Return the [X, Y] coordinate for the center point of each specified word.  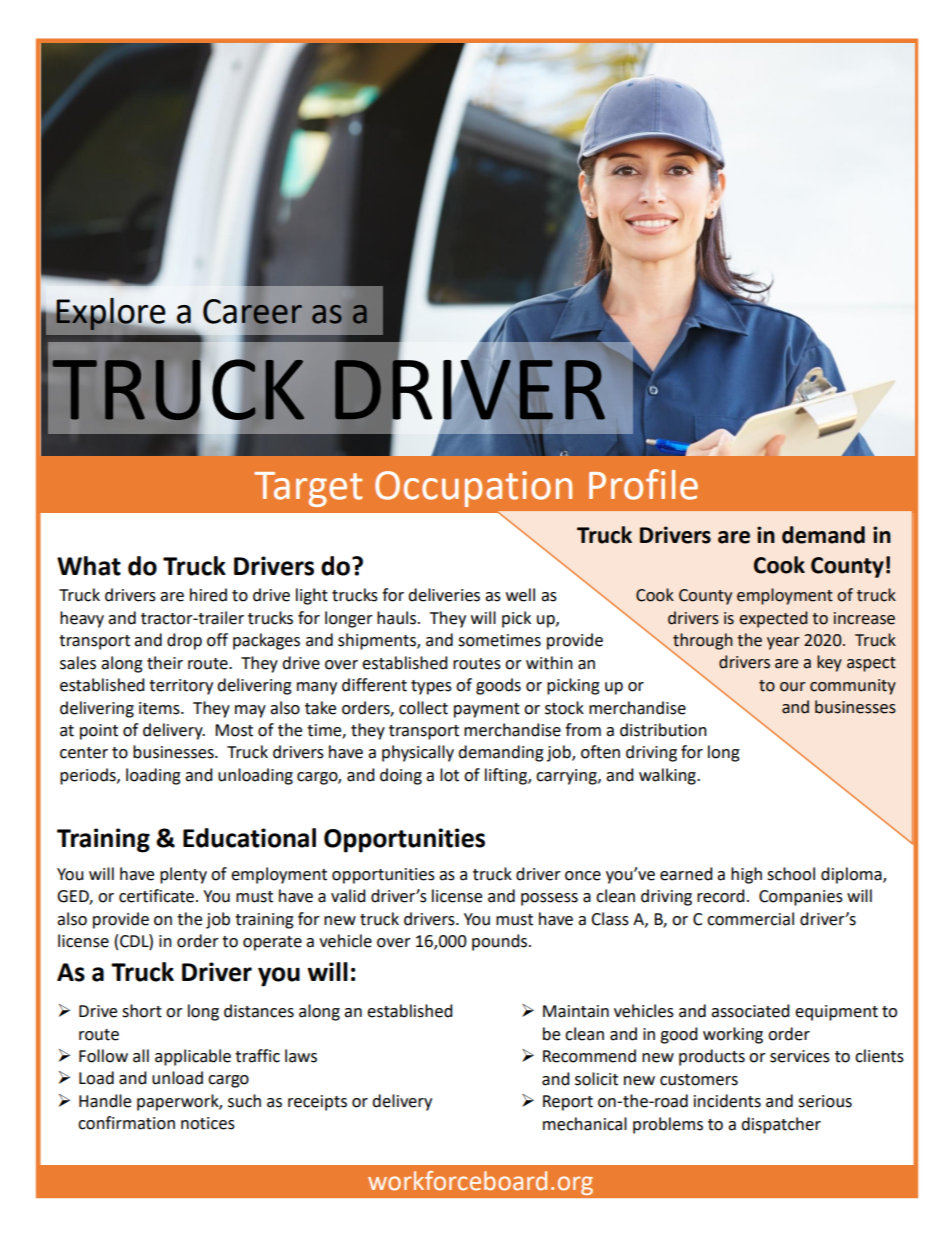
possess [549, 899]
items [160, 708]
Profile [643, 484]
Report [568, 1103]
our [793, 687]
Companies [801, 898]
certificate [158, 896]
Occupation [473, 489]
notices [208, 1123]
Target [308, 489]
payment [487, 710]
